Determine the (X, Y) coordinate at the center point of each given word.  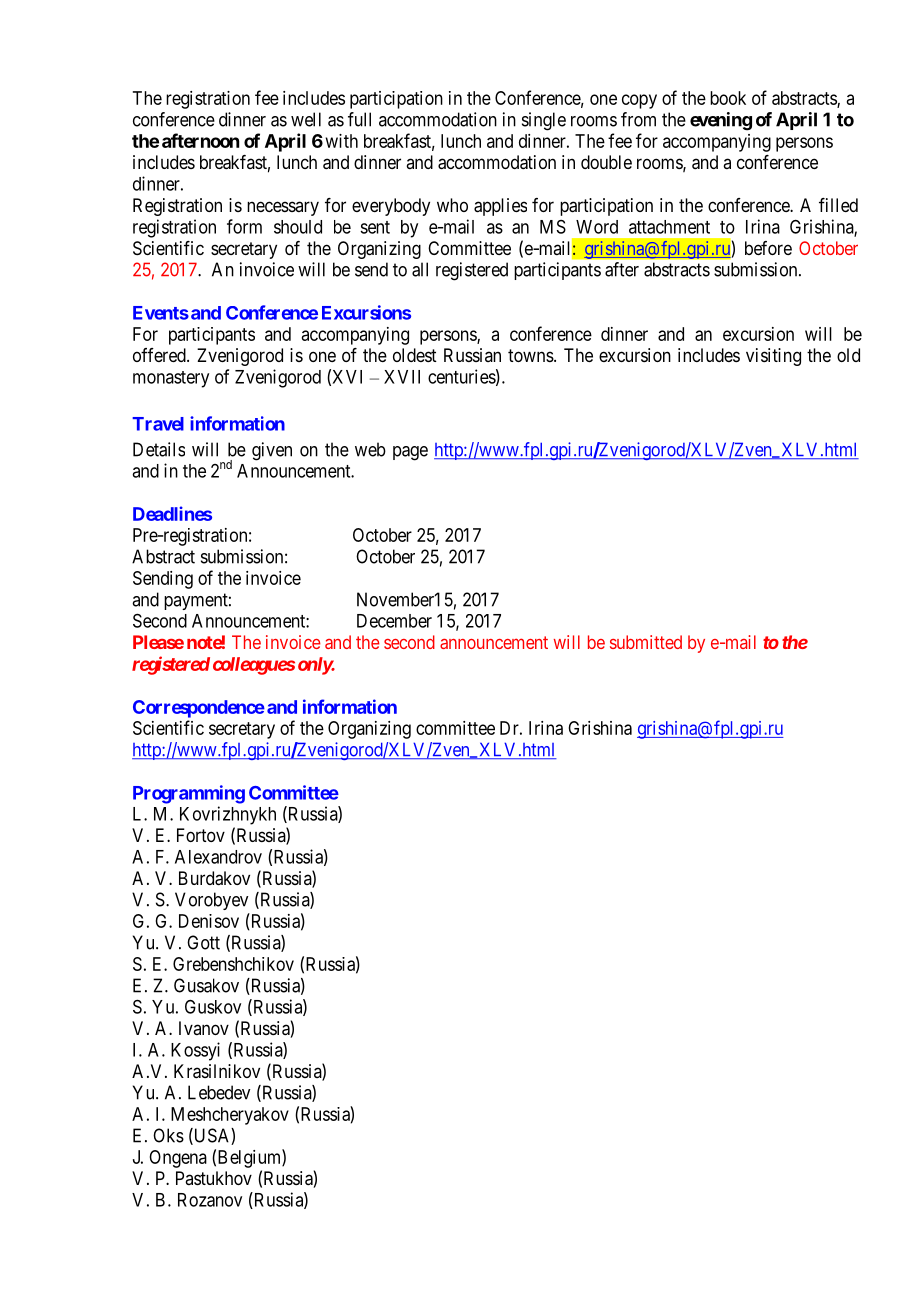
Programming (189, 794)
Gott (203, 942)
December (394, 621)
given (272, 451)
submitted (646, 642)
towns (531, 355)
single (544, 121)
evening (721, 121)
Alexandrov (218, 857)
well (306, 119)
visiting (773, 357)
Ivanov (204, 1028)
